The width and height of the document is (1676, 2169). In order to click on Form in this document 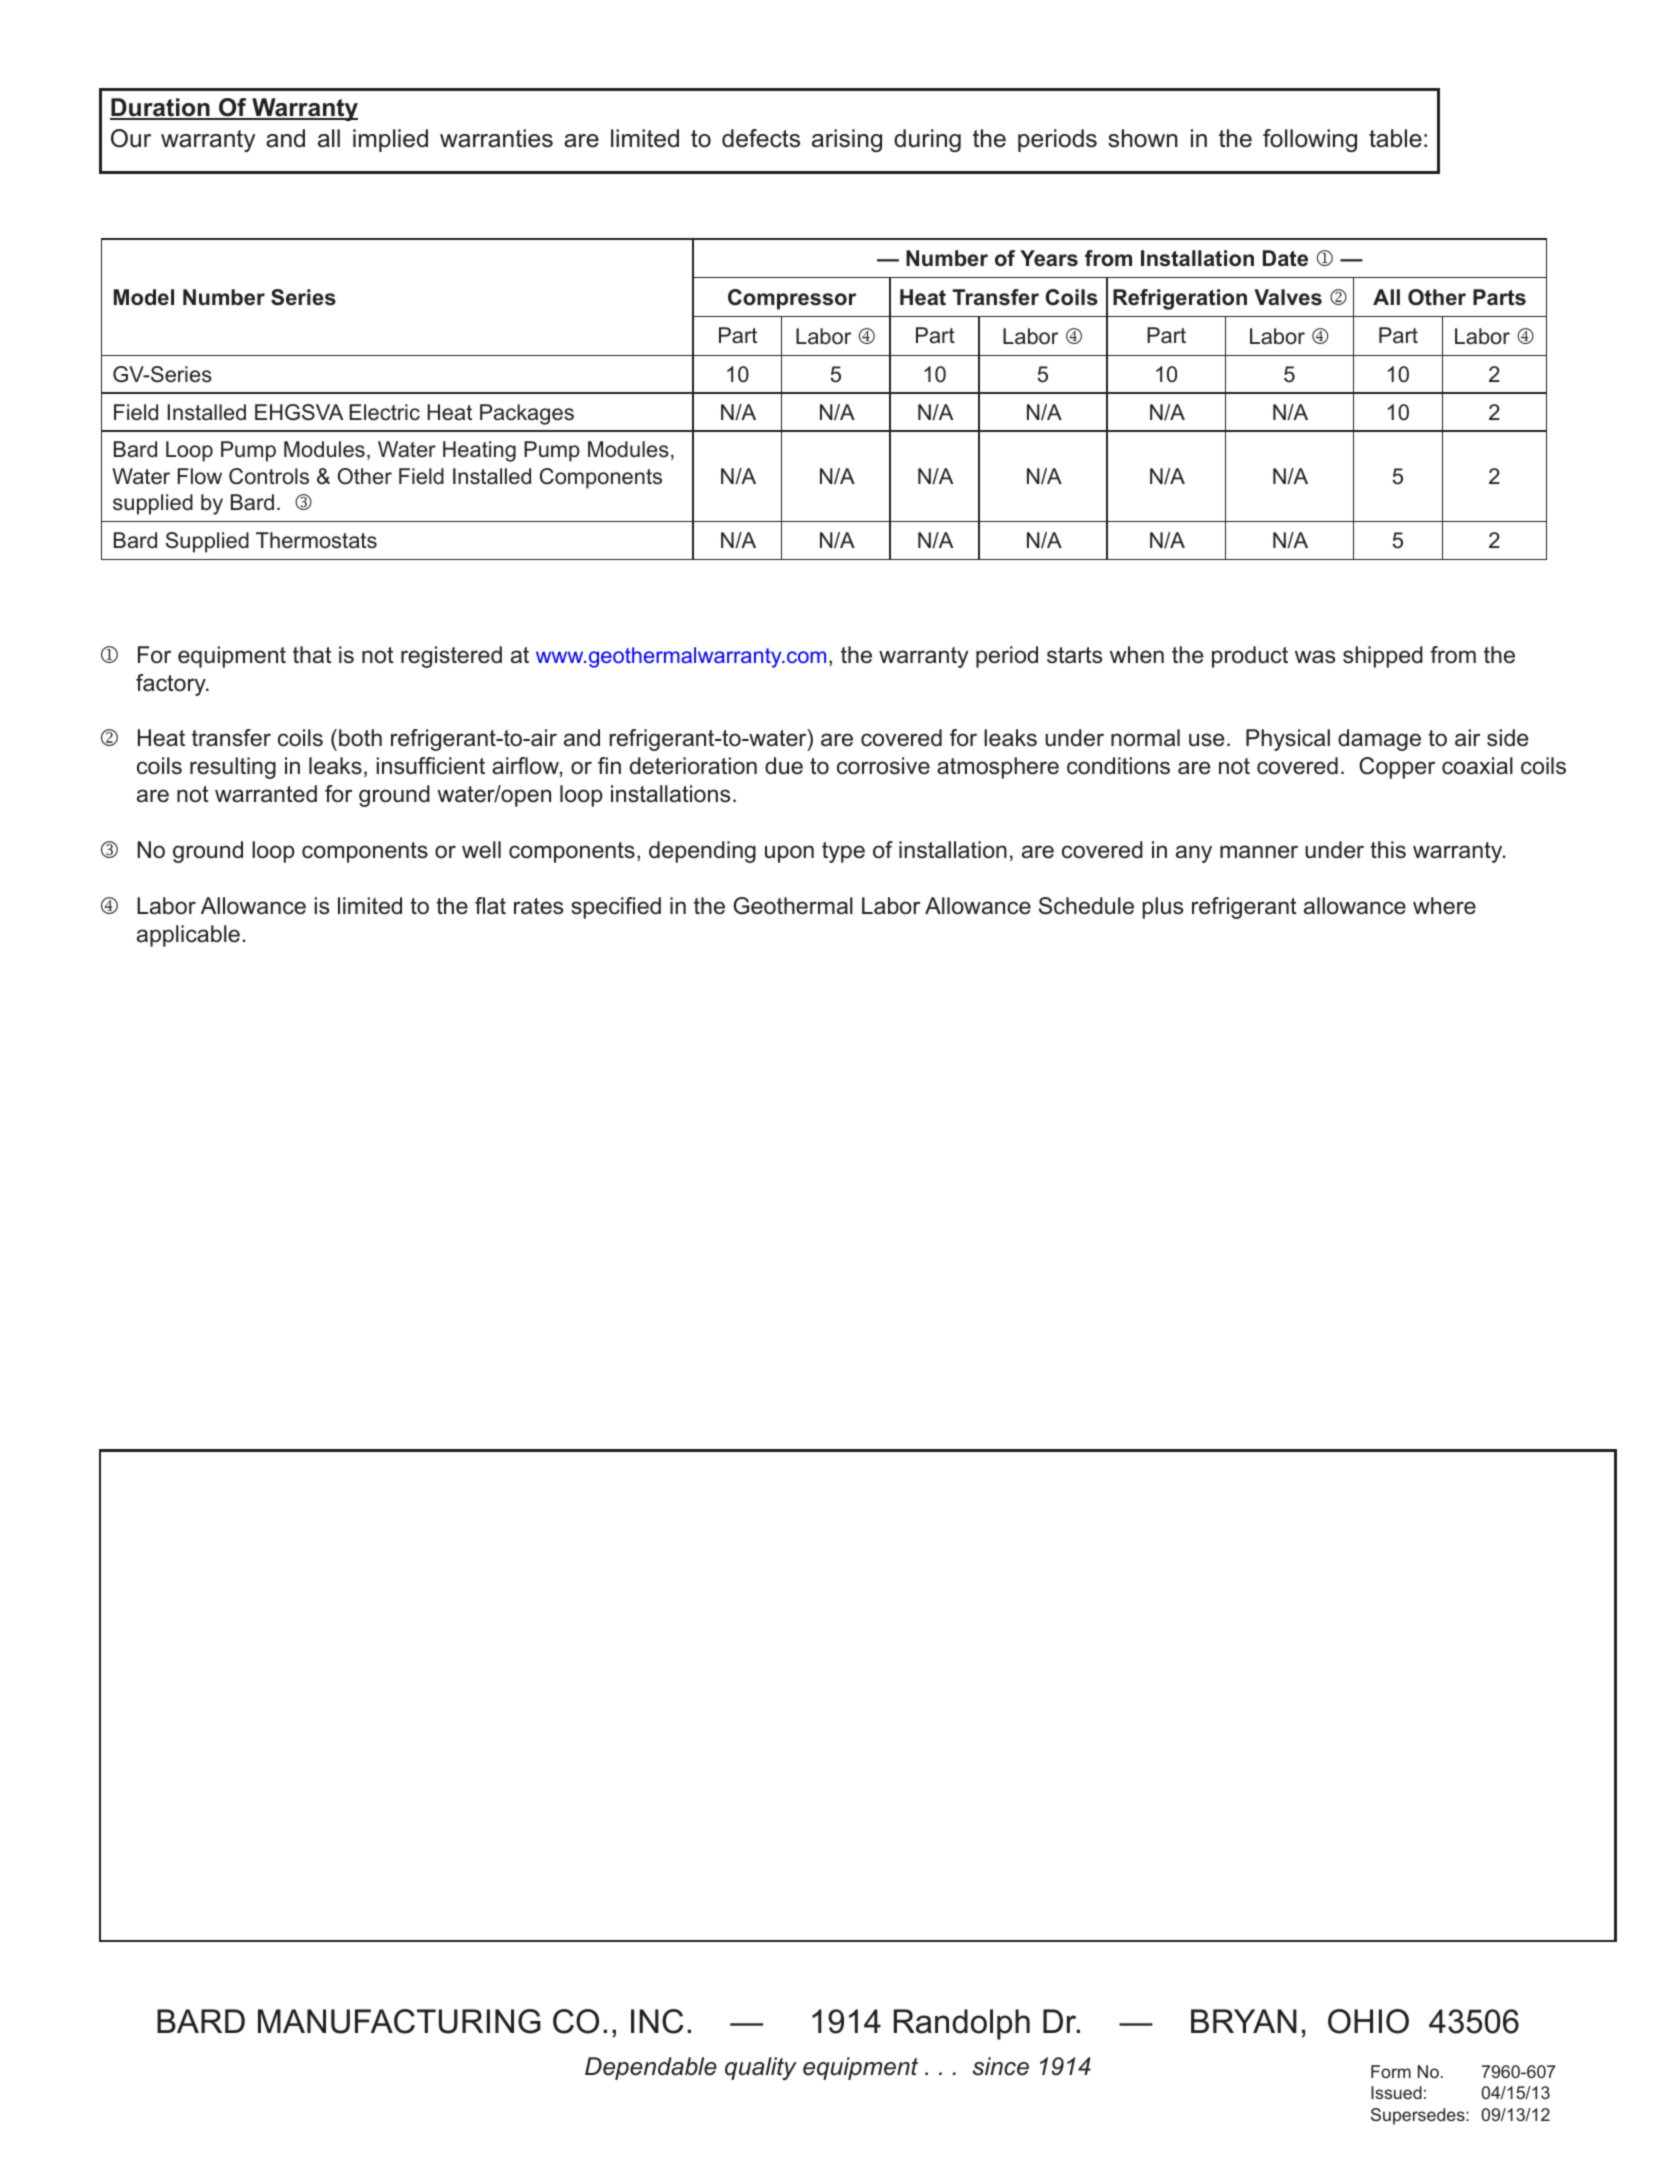, I will do `click(1391, 2071)`.
